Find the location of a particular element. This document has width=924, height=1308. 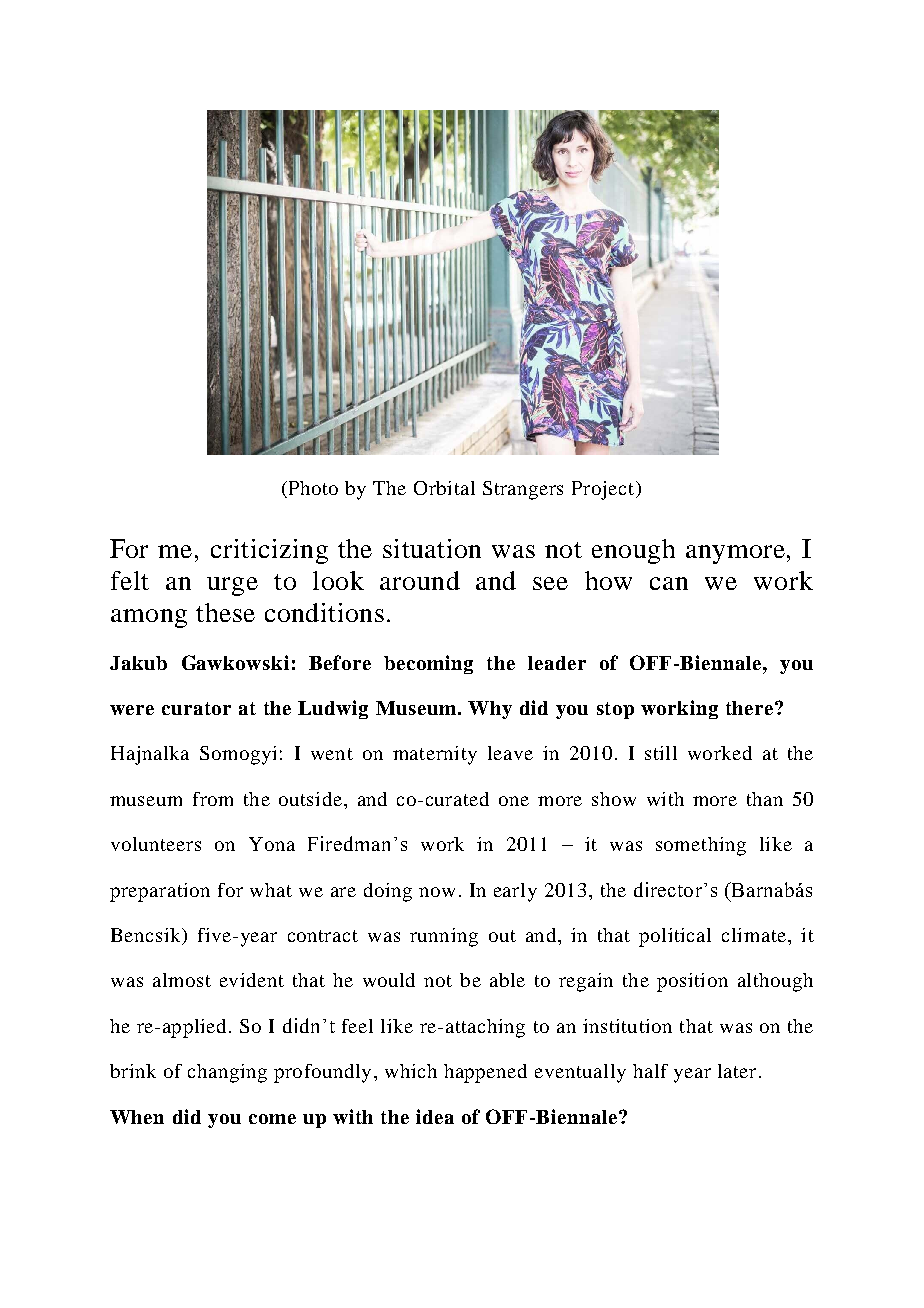

one is located at coordinates (514, 801).
